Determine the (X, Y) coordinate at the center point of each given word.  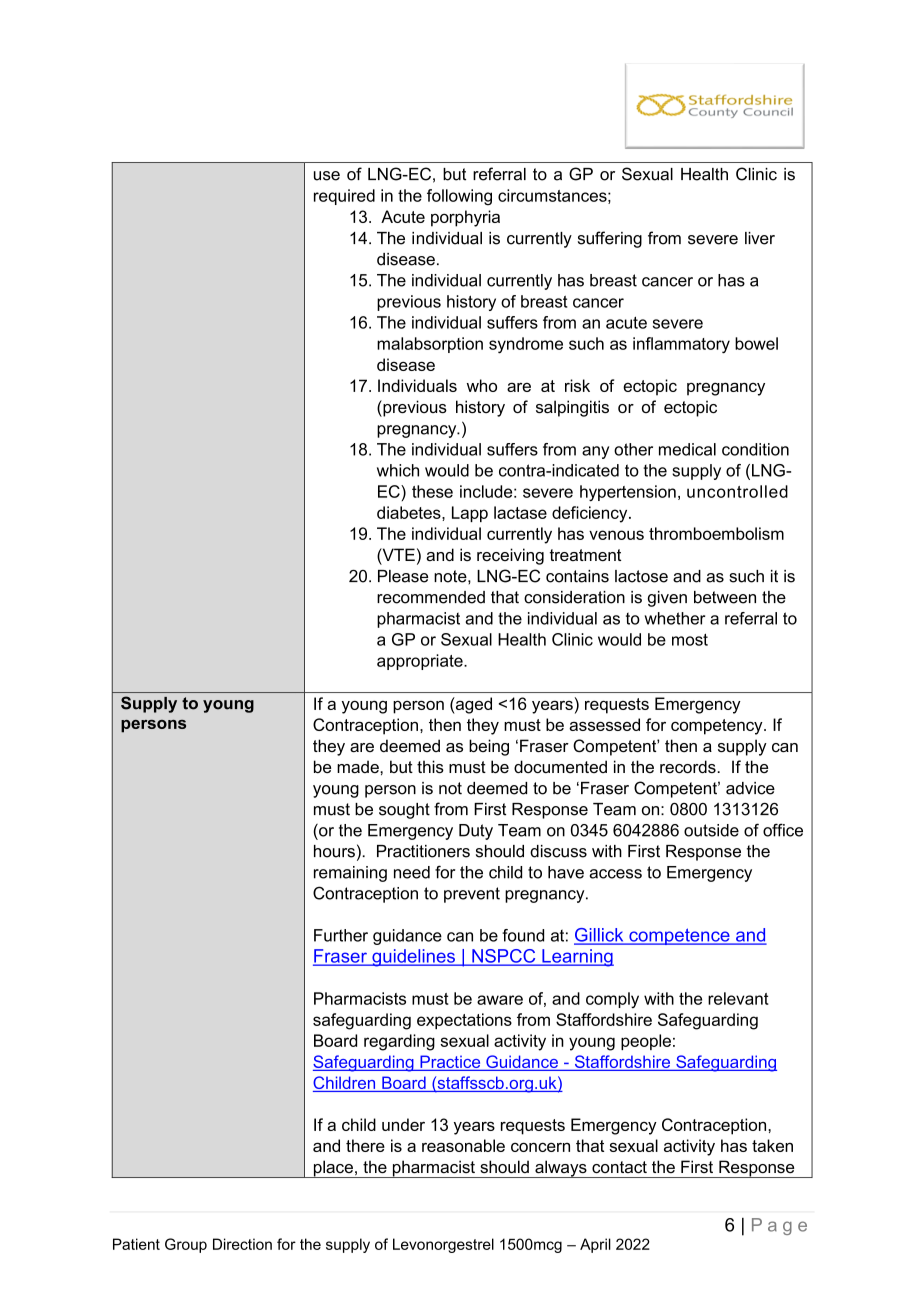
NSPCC (504, 957)
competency (718, 727)
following (459, 197)
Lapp (470, 514)
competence (679, 936)
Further (341, 935)
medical (687, 449)
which (398, 470)
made (359, 766)
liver (760, 238)
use (327, 176)
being (489, 747)
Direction (242, 1244)
